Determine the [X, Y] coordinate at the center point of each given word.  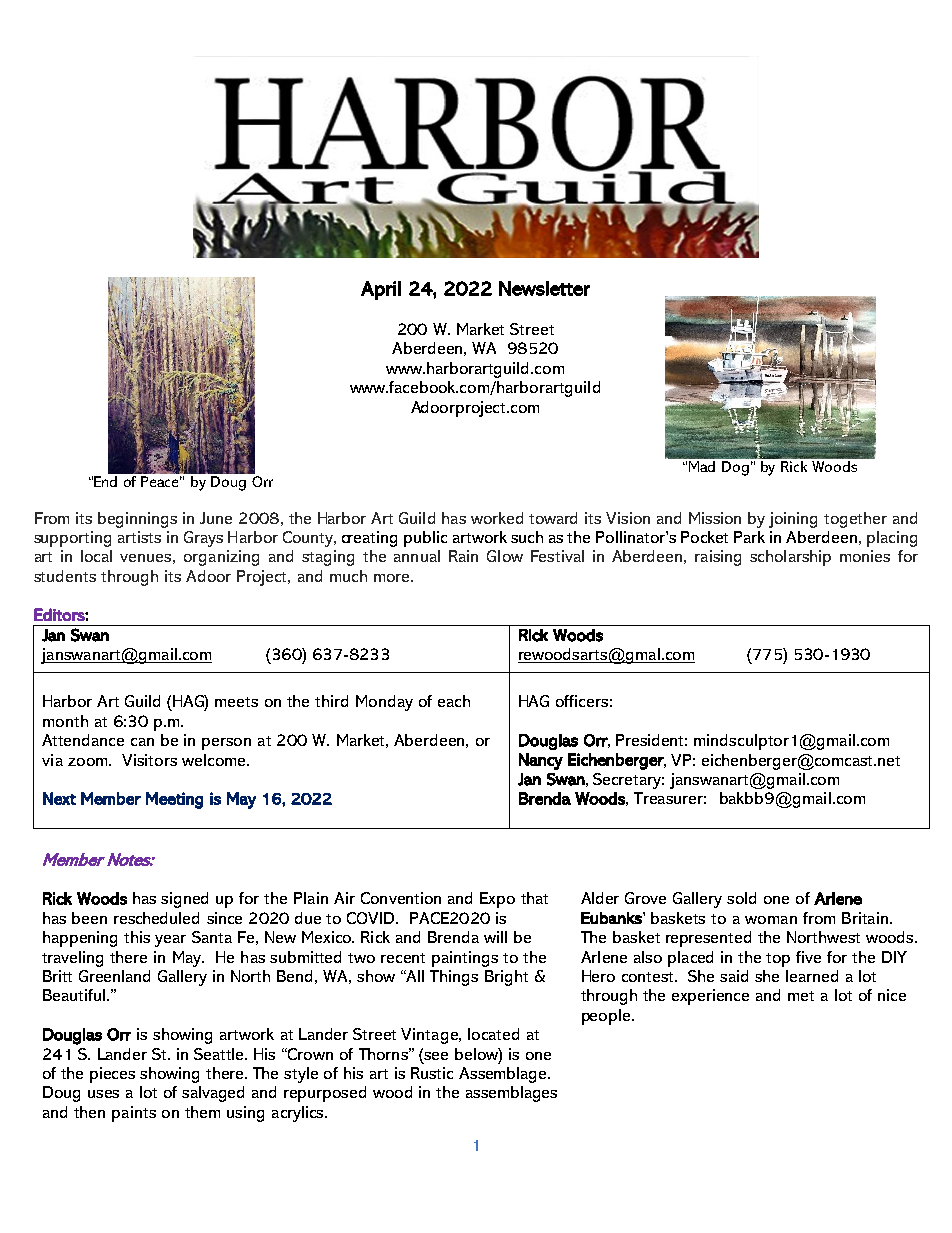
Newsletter [544, 288]
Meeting [174, 800]
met [801, 996]
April [381, 290]
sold [741, 898]
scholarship [790, 558]
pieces [112, 1075]
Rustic [432, 1073]
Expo [497, 900]
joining [793, 520]
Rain [463, 556]
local [96, 556]
